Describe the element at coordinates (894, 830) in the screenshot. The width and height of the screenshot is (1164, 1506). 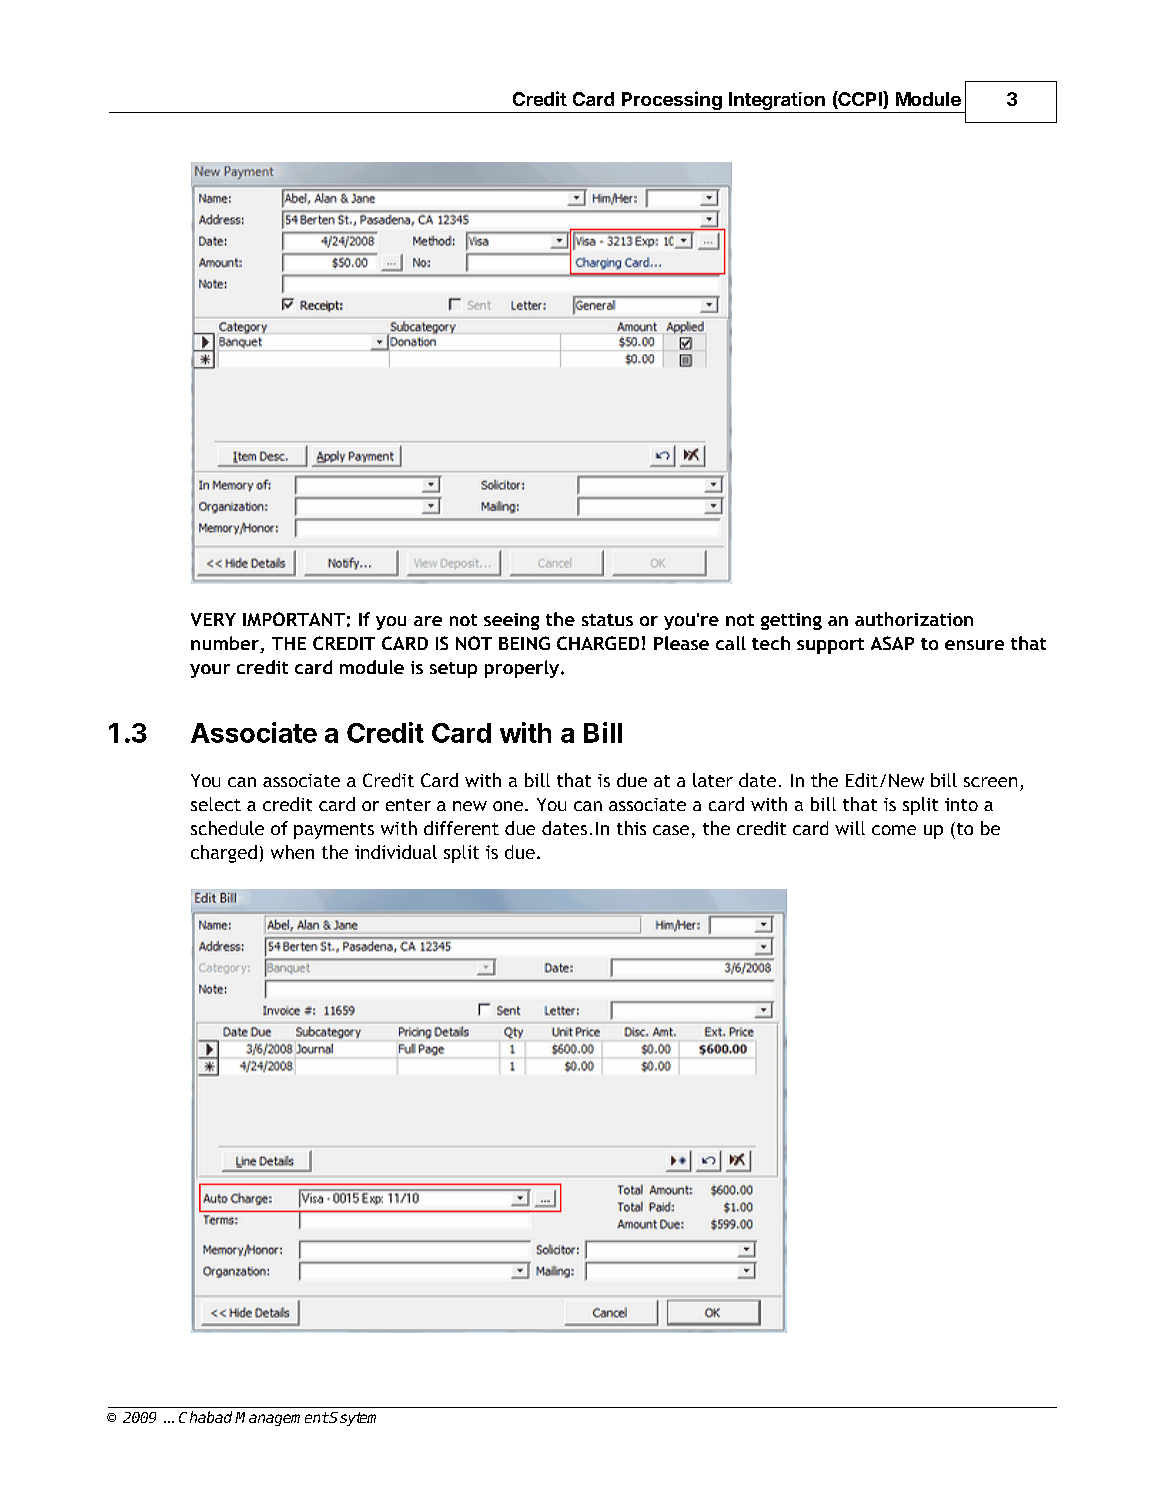
I see `come` at that location.
